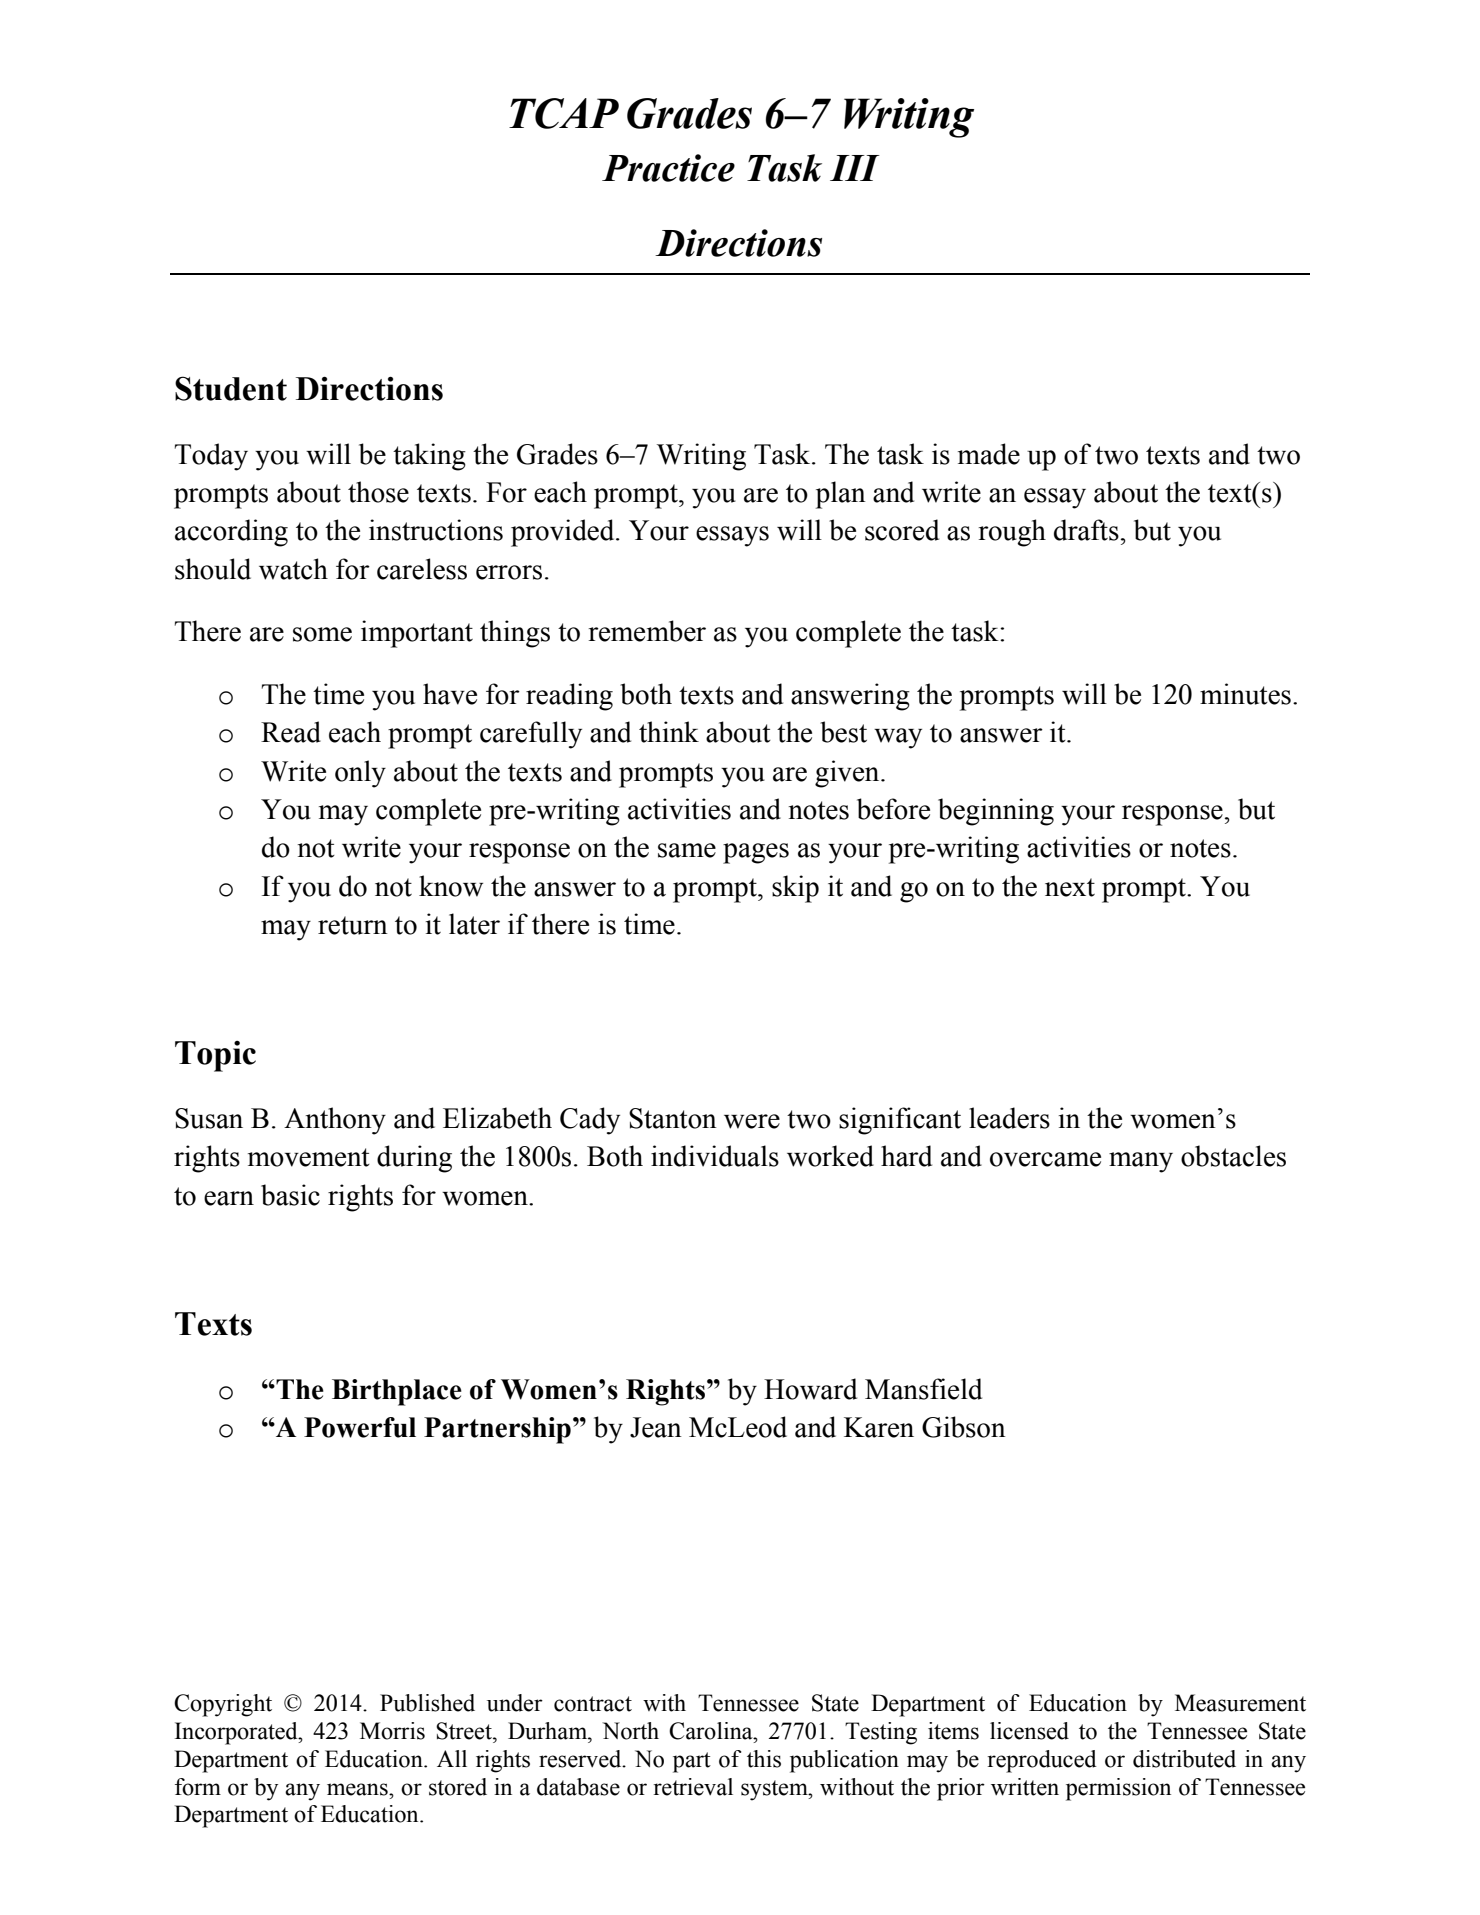  I want to click on next, so click(1070, 887).
